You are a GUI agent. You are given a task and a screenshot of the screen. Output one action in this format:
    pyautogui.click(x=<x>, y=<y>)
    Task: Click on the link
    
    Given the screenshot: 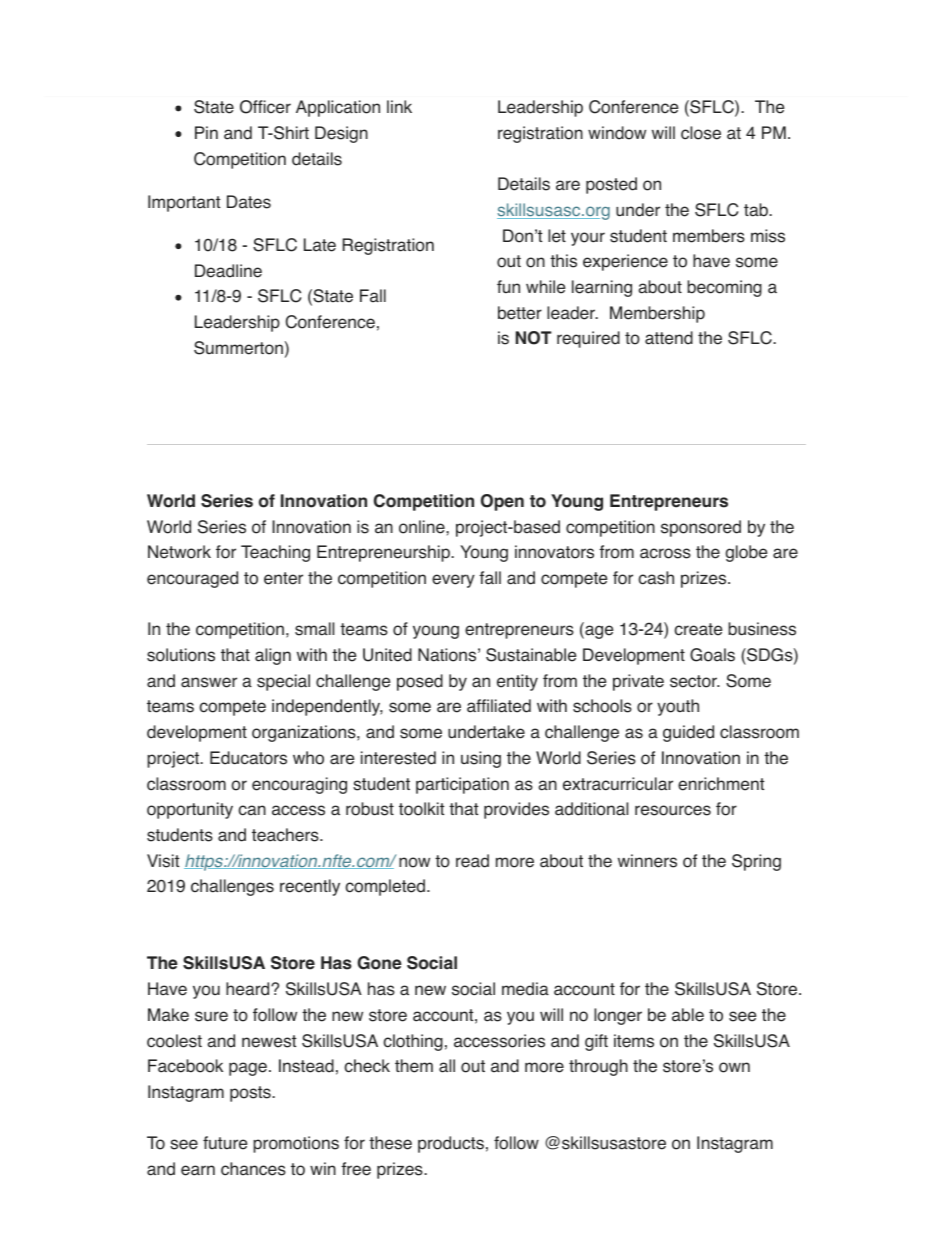 What is the action you would take?
    pyautogui.click(x=399, y=106)
